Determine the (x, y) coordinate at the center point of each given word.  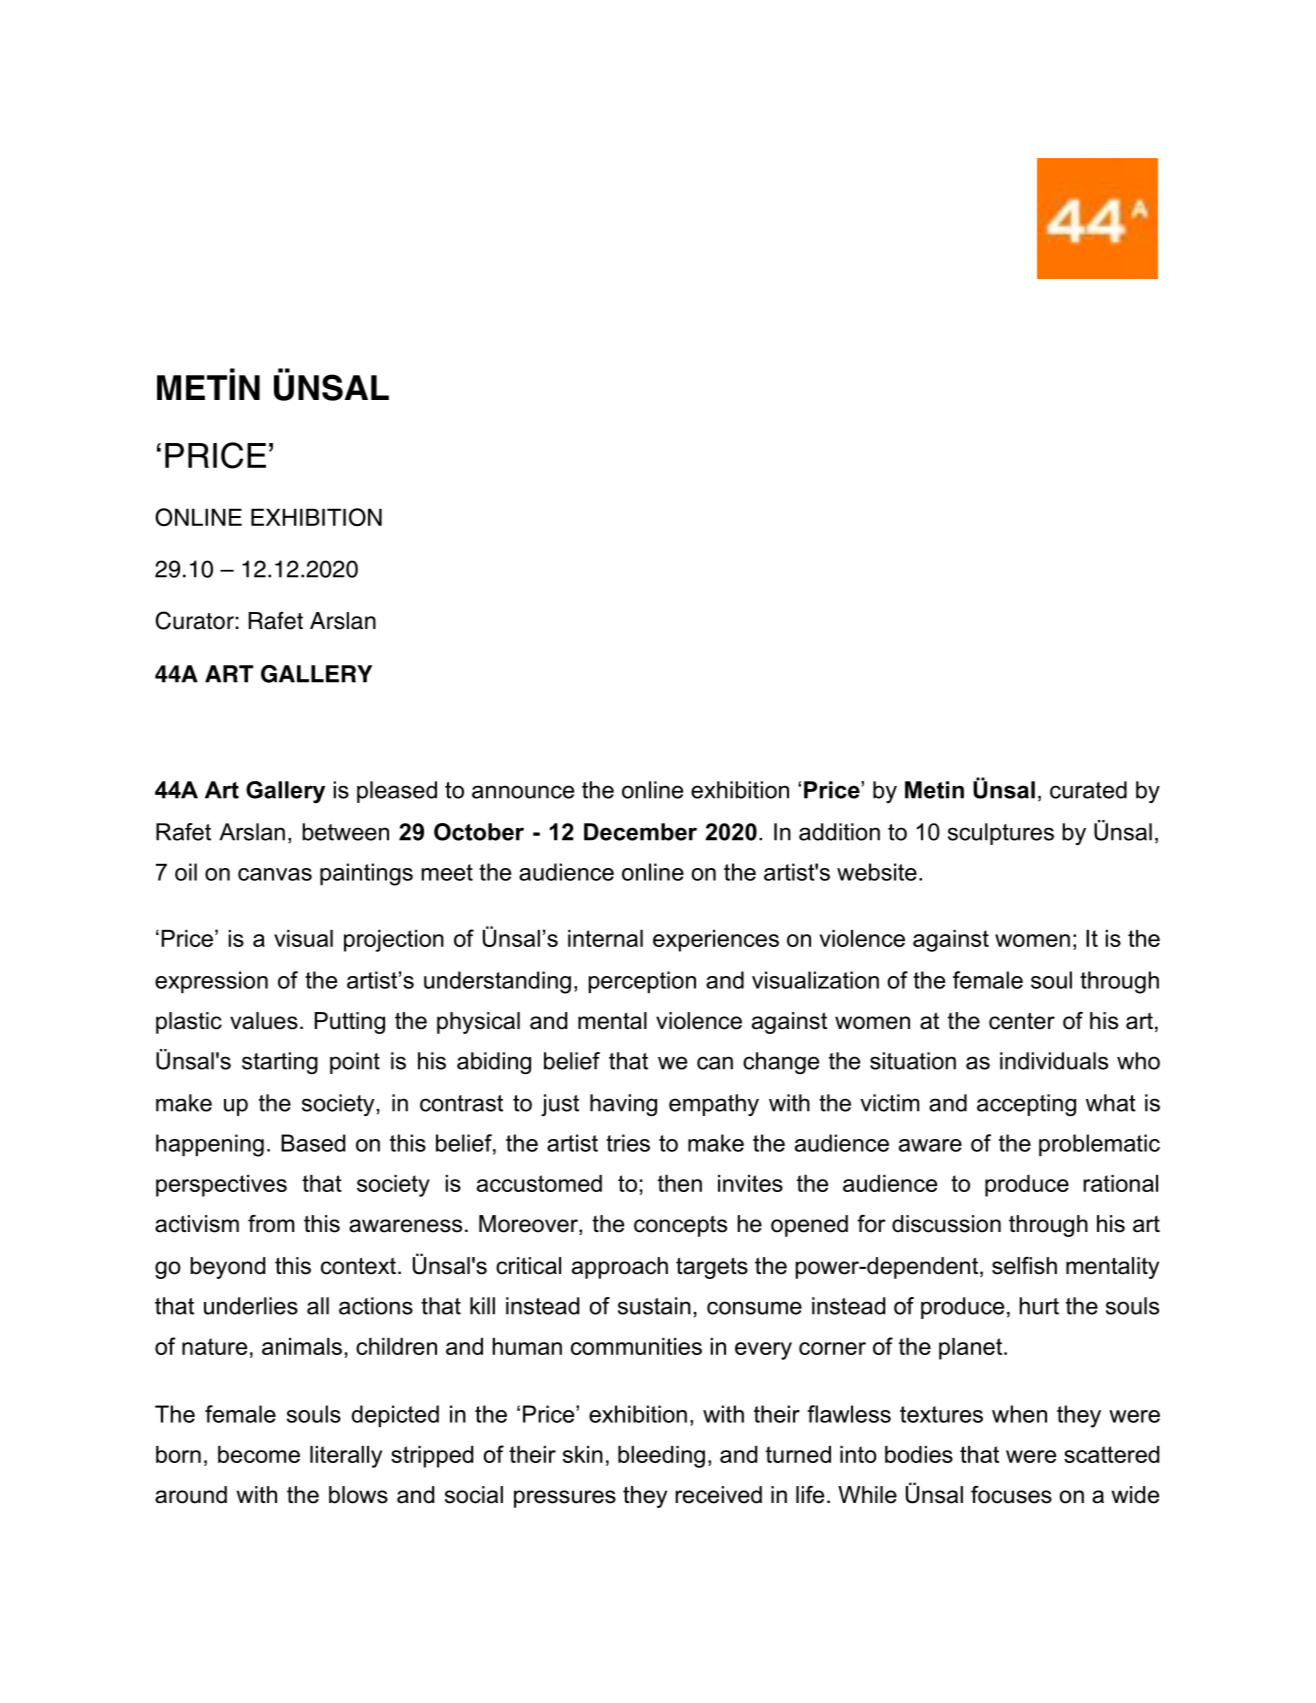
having (623, 1105)
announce (523, 792)
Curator (195, 620)
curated (1088, 790)
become (259, 1454)
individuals (1054, 1061)
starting (280, 1063)
